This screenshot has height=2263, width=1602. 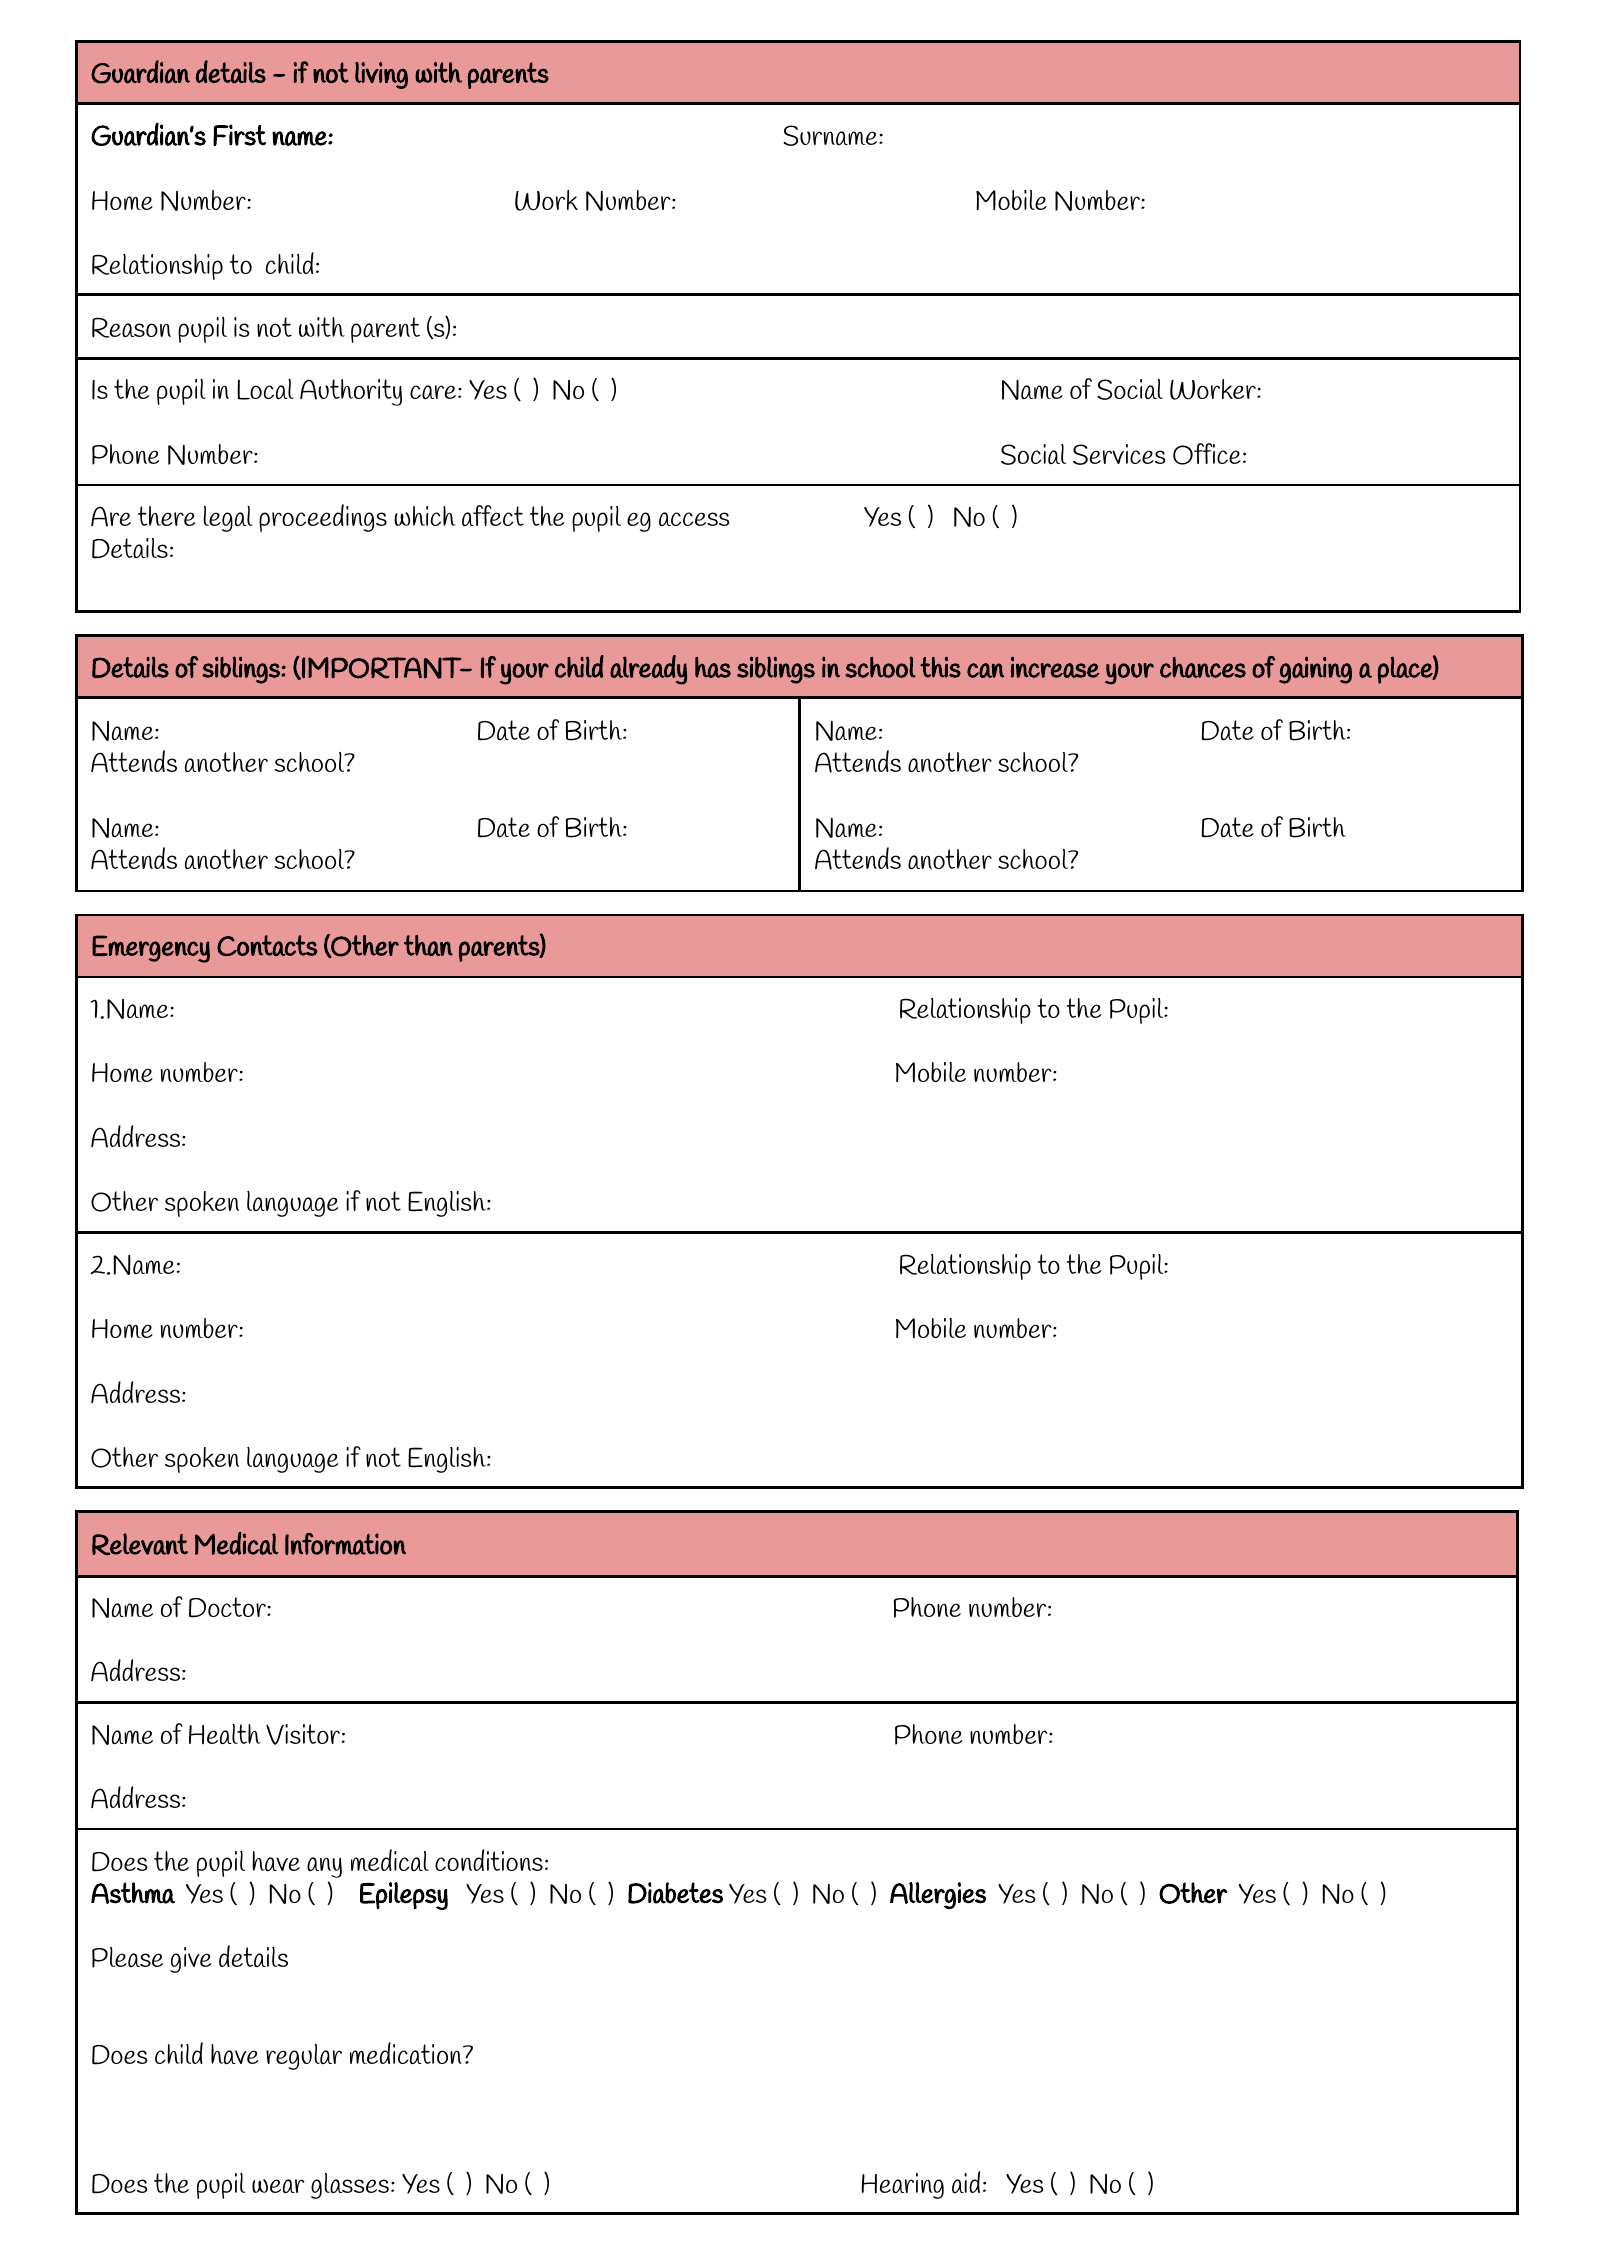 What do you see at coordinates (381, 75) in the screenshot?
I see `living` at bounding box center [381, 75].
